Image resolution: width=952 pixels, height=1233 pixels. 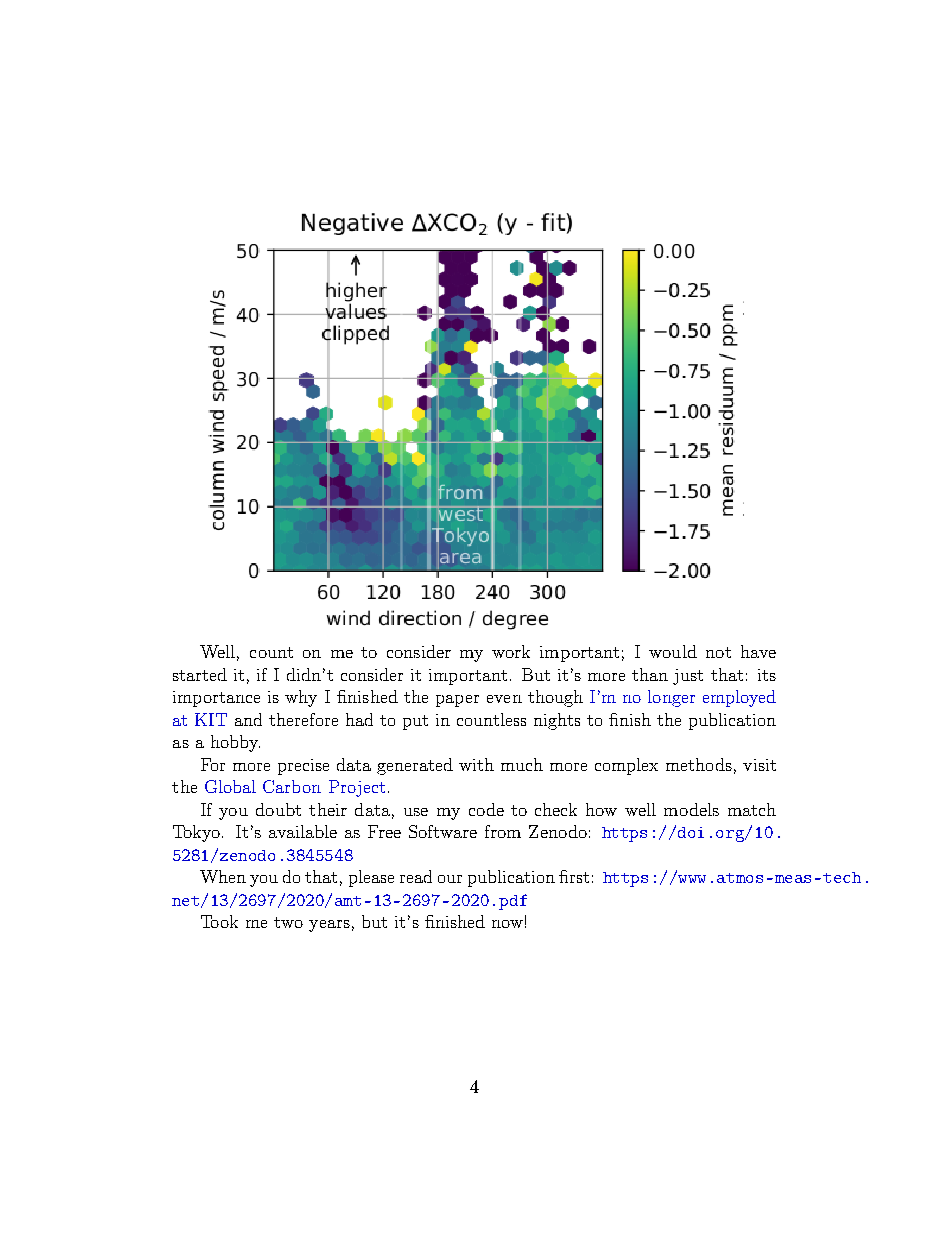 What do you see at coordinates (511, 651) in the image?
I see `work` at bounding box center [511, 651].
